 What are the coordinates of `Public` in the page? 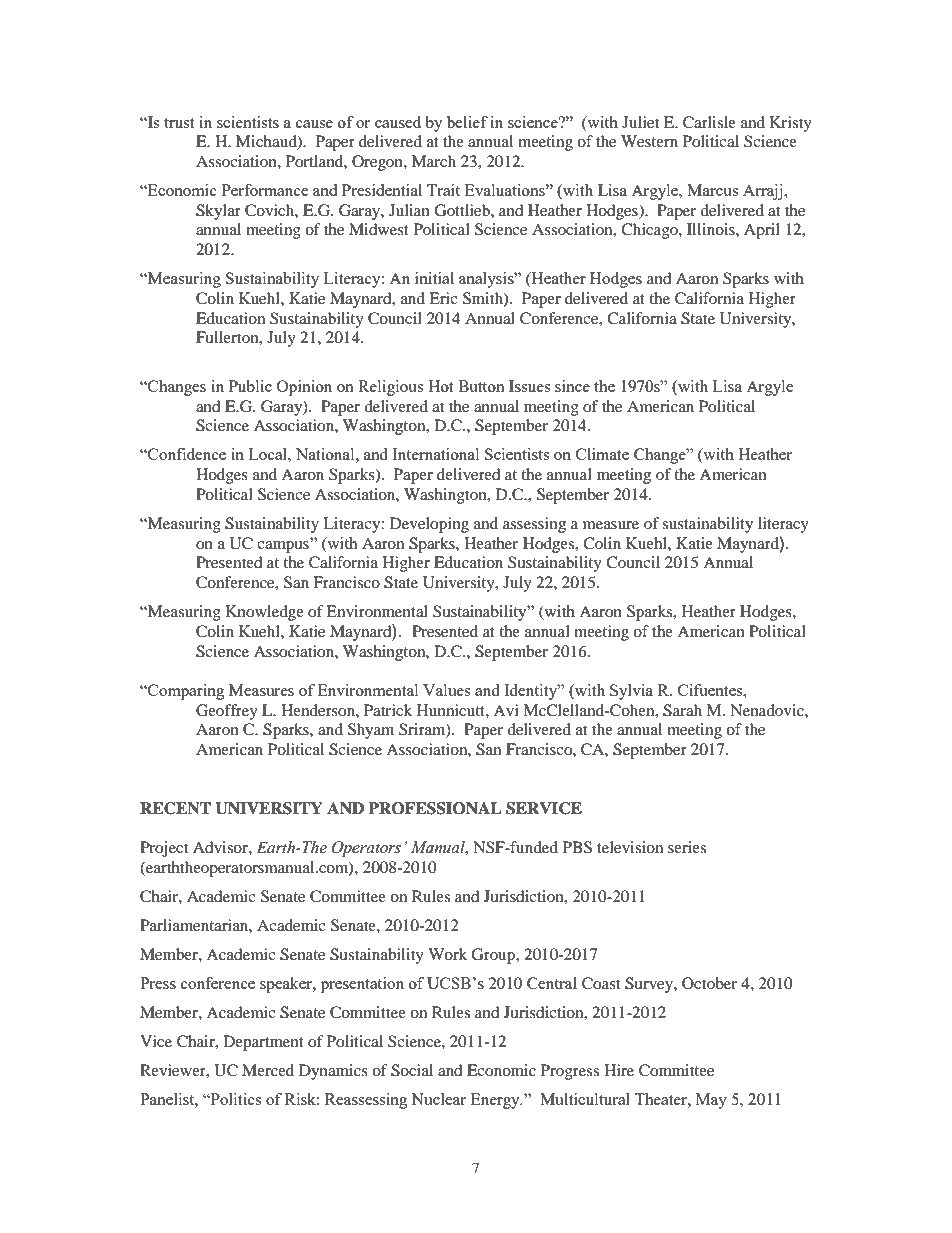 It's located at (250, 386).
